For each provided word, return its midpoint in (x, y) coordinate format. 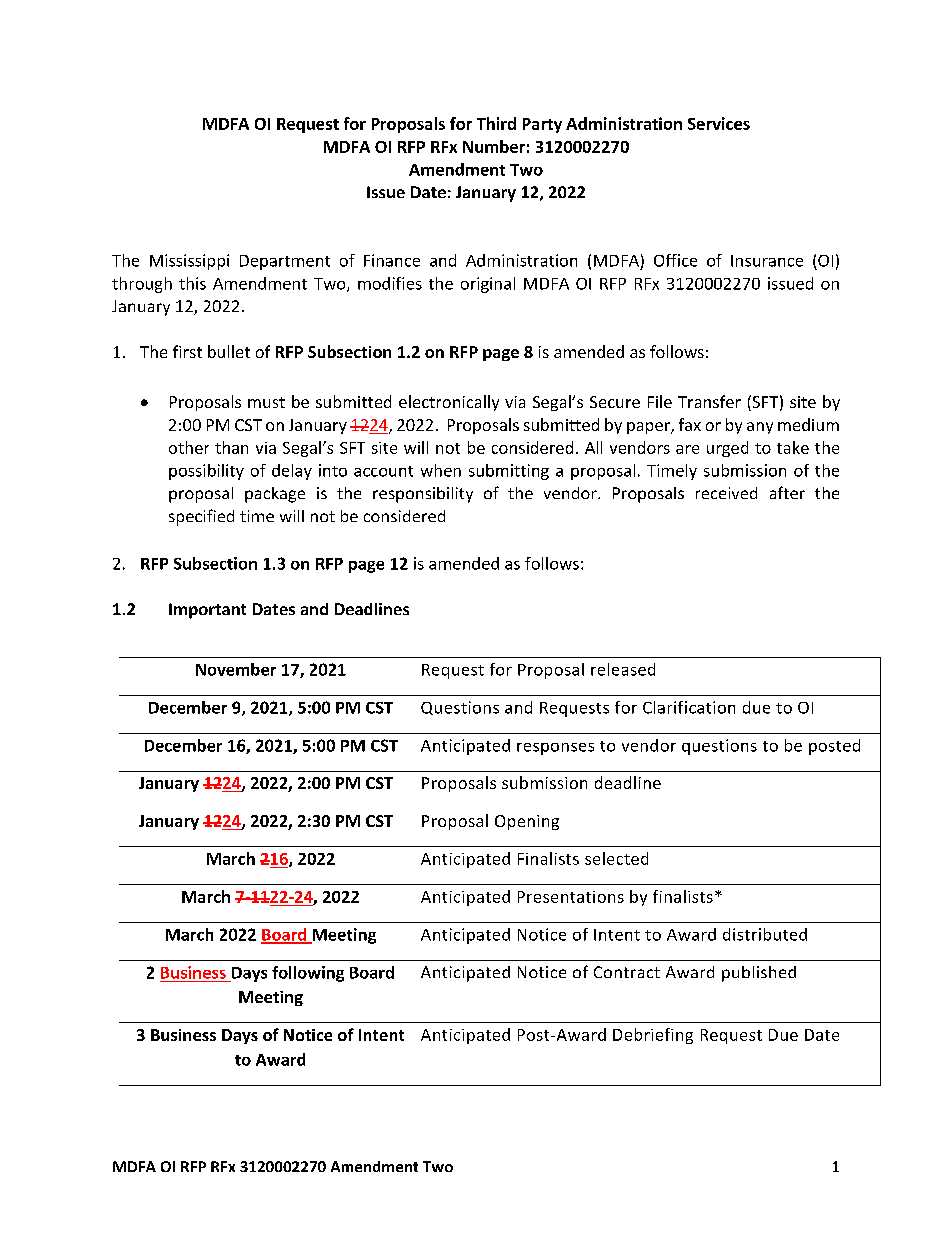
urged (727, 449)
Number (494, 146)
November (236, 669)
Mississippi (189, 262)
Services (719, 123)
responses (555, 749)
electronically (449, 403)
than (231, 447)
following (308, 974)
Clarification (689, 707)
